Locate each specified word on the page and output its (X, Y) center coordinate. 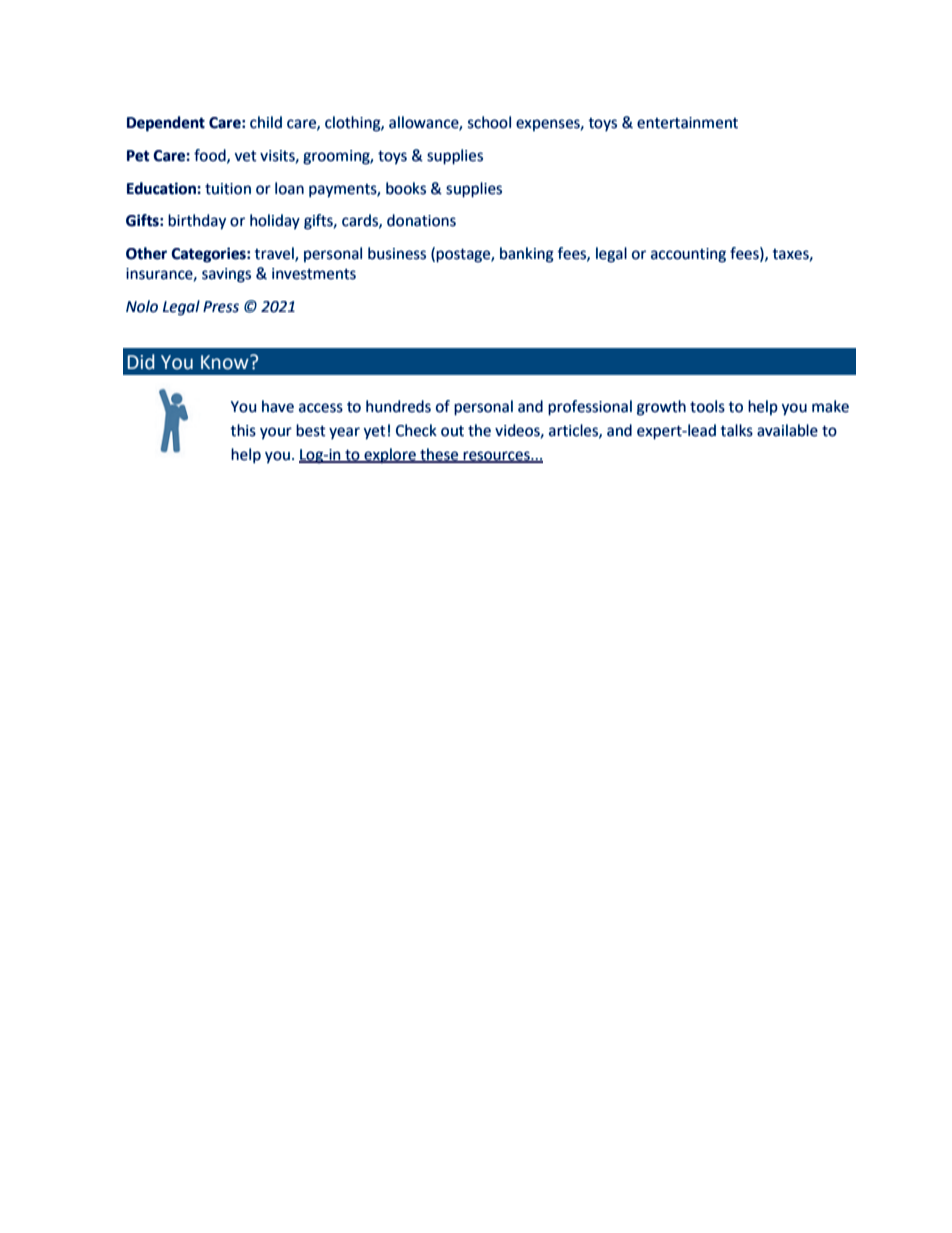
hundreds (398, 406)
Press (221, 307)
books (406, 188)
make (830, 406)
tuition (228, 189)
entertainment (687, 123)
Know (226, 362)
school (489, 122)
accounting (688, 255)
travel (275, 254)
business (397, 253)
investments (314, 274)
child (266, 122)
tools (707, 406)
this (243, 430)
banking (527, 255)
